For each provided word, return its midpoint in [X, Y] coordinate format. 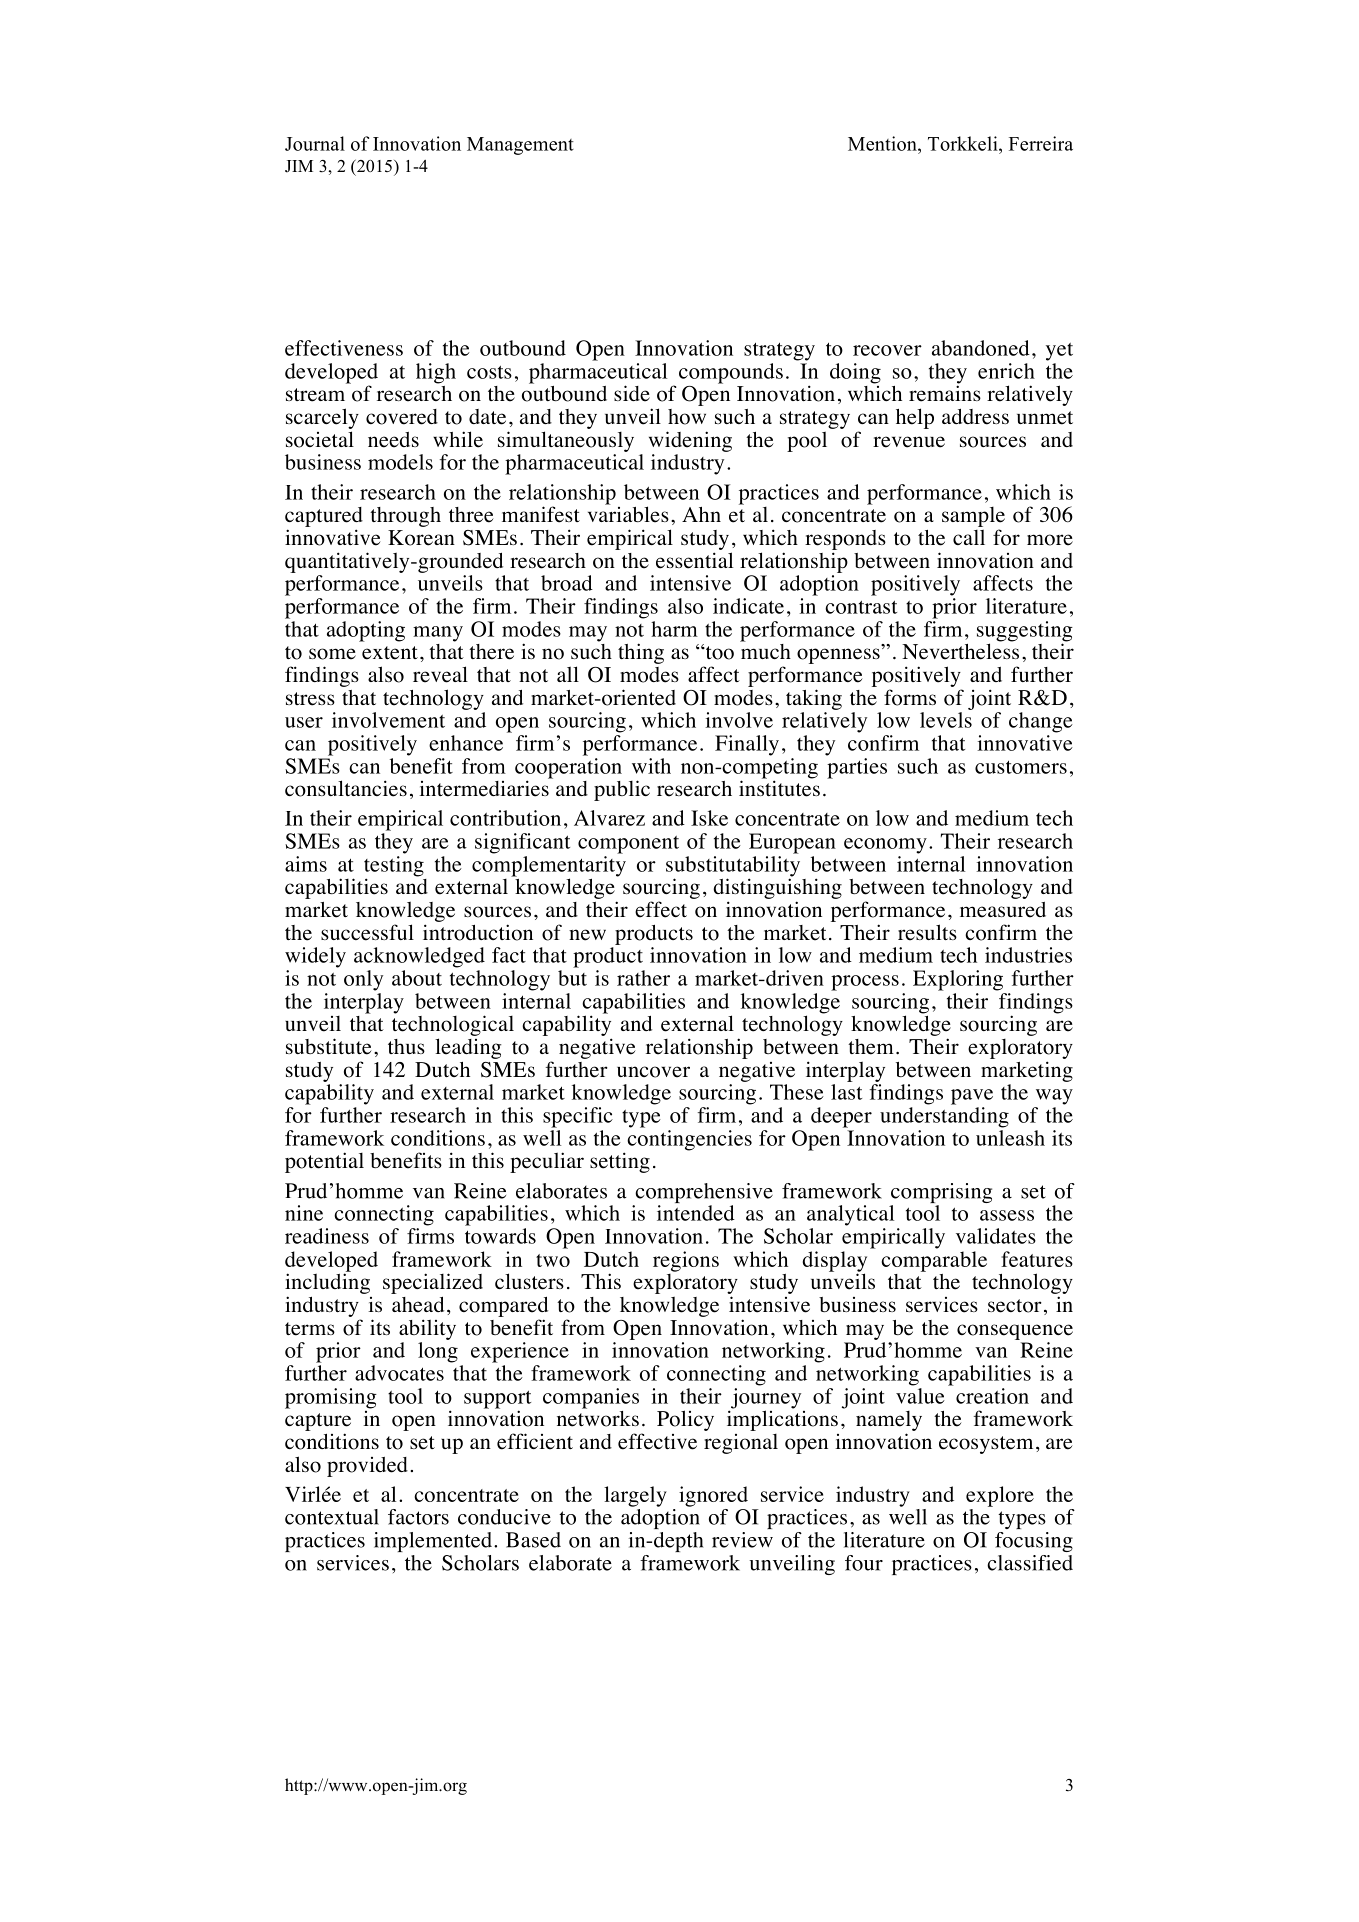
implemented [433, 1542]
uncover [653, 1072]
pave [972, 1097]
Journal [315, 143]
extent [390, 653]
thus [406, 1046]
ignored [713, 1496]
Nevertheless [960, 650]
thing [641, 653]
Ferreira [1041, 143]
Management [520, 146]
